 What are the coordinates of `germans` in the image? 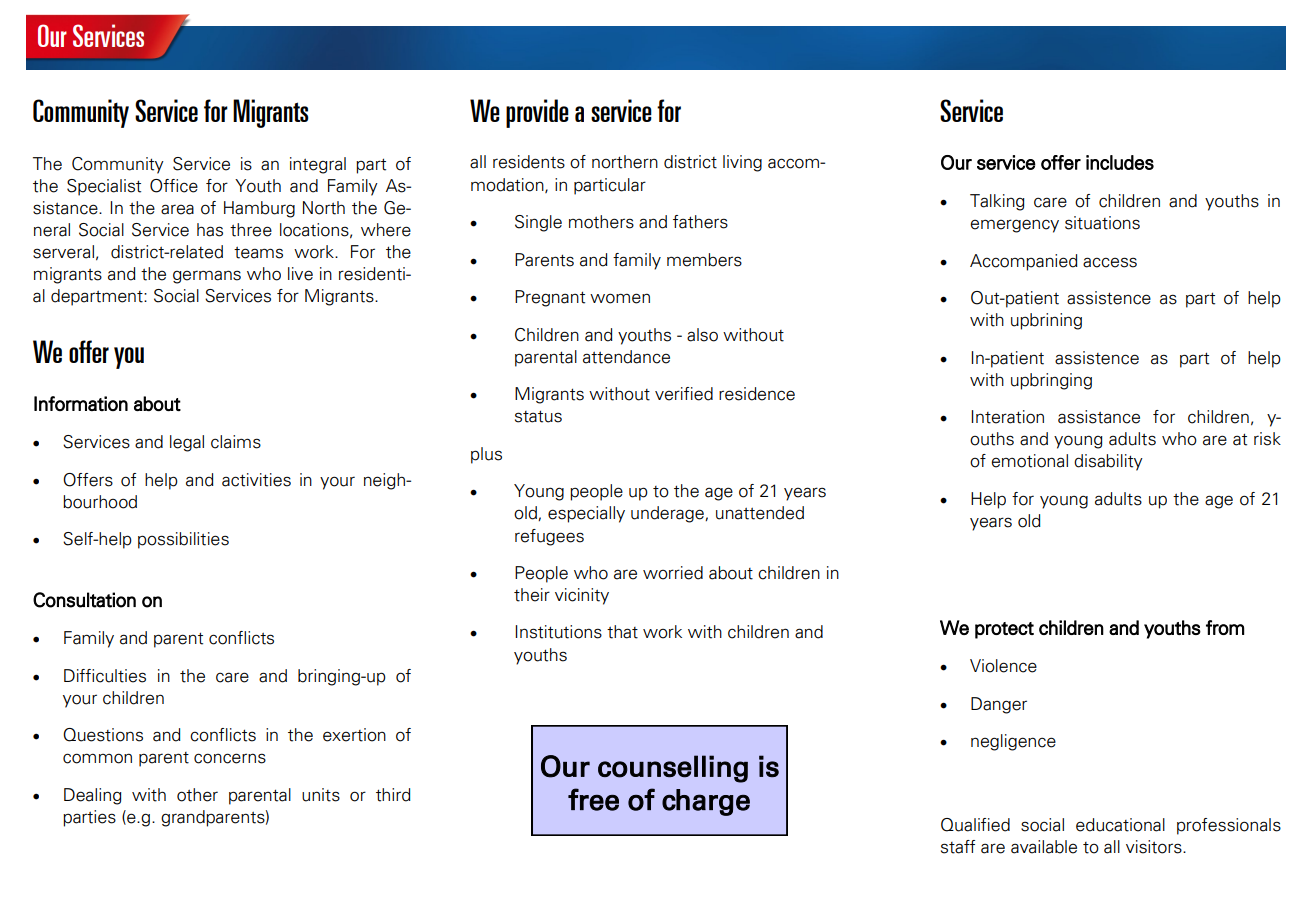 It's located at (207, 277).
